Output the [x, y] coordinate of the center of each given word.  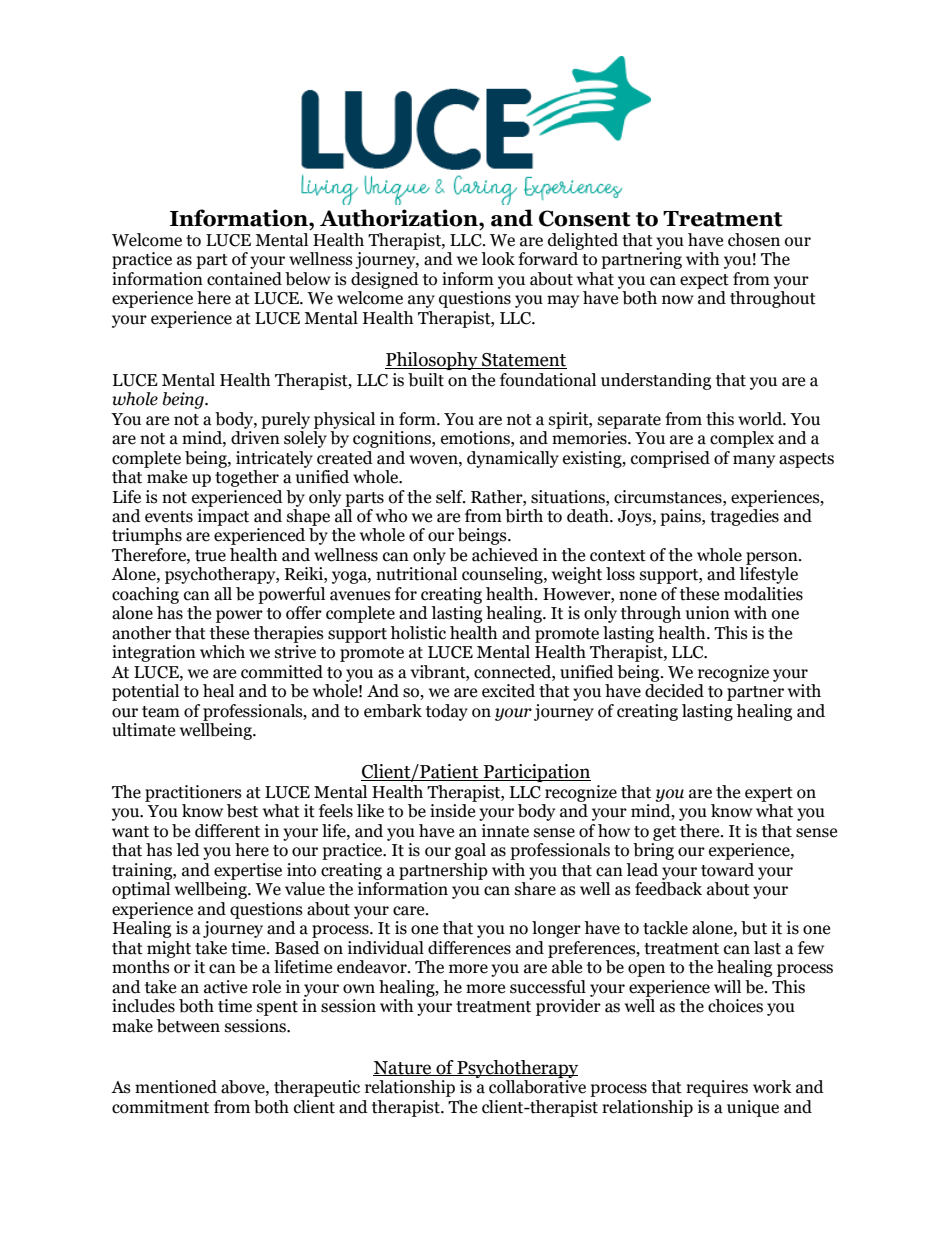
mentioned [176, 1087]
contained [244, 279]
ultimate [143, 730]
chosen [754, 240]
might [169, 949]
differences [469, 948]
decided [674, 691]
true [210, 556]
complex [742, 439]
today [447, 712]
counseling [503, 575]
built [426, 380]
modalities [763, 594]
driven [255, 438]
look [498, 259]
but [754, 928]
